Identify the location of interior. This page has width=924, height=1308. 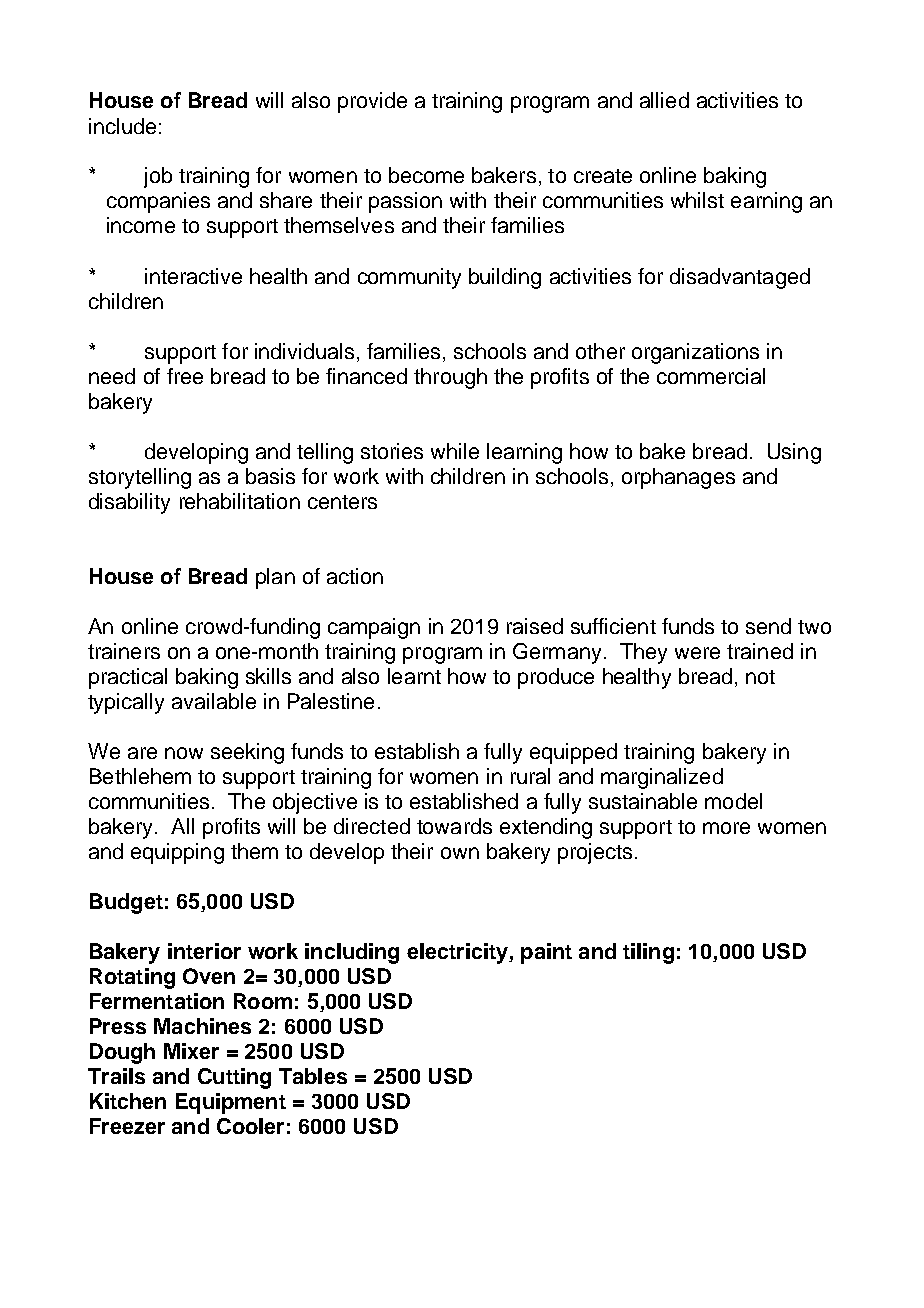
(204, 951).
